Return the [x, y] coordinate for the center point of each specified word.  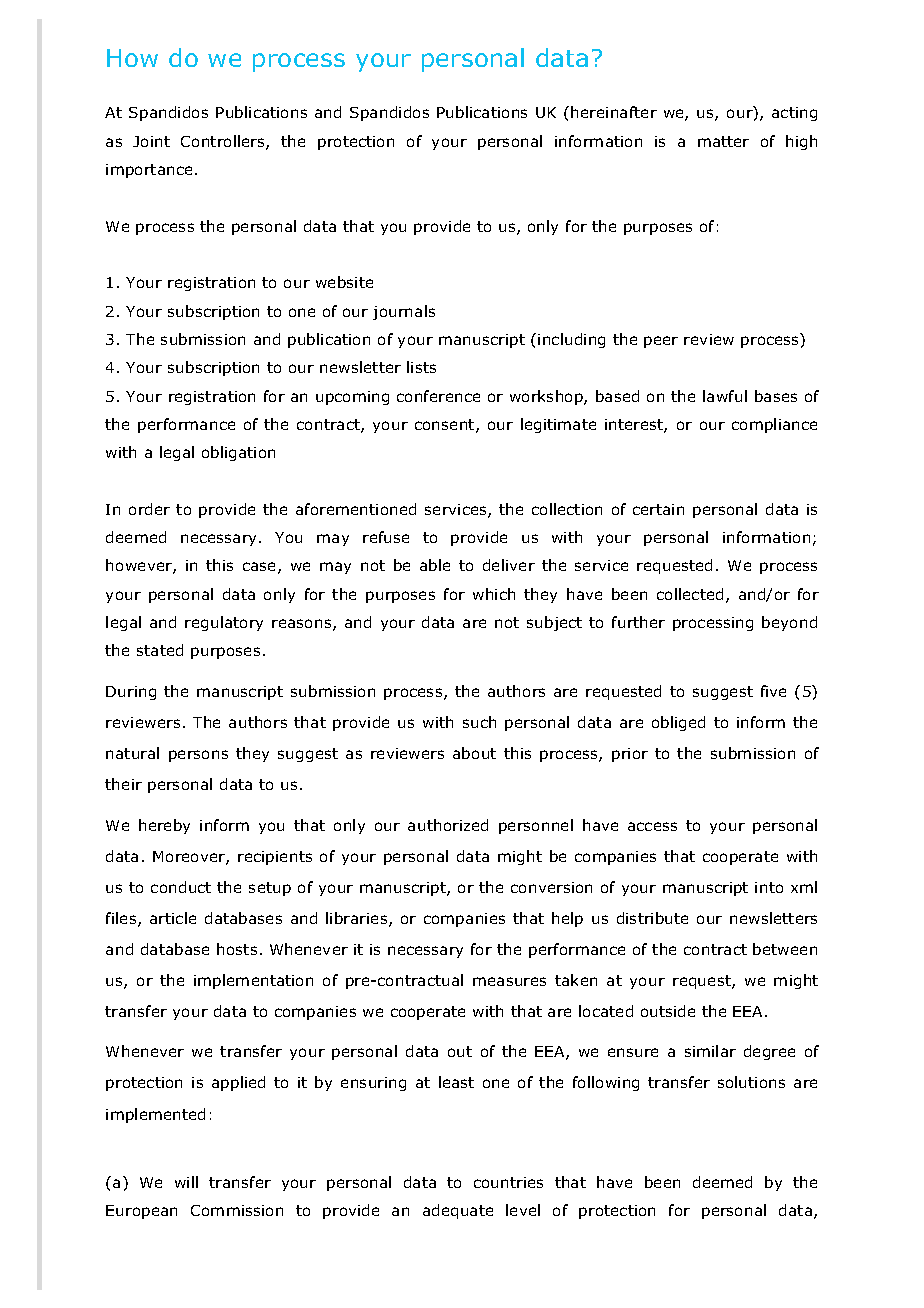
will [186, 1182]
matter [723, 141]
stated [160, 650]
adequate [458, 1211]
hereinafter [614, 112]
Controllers [224, 142]
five [773, 691]
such [479, 722]
